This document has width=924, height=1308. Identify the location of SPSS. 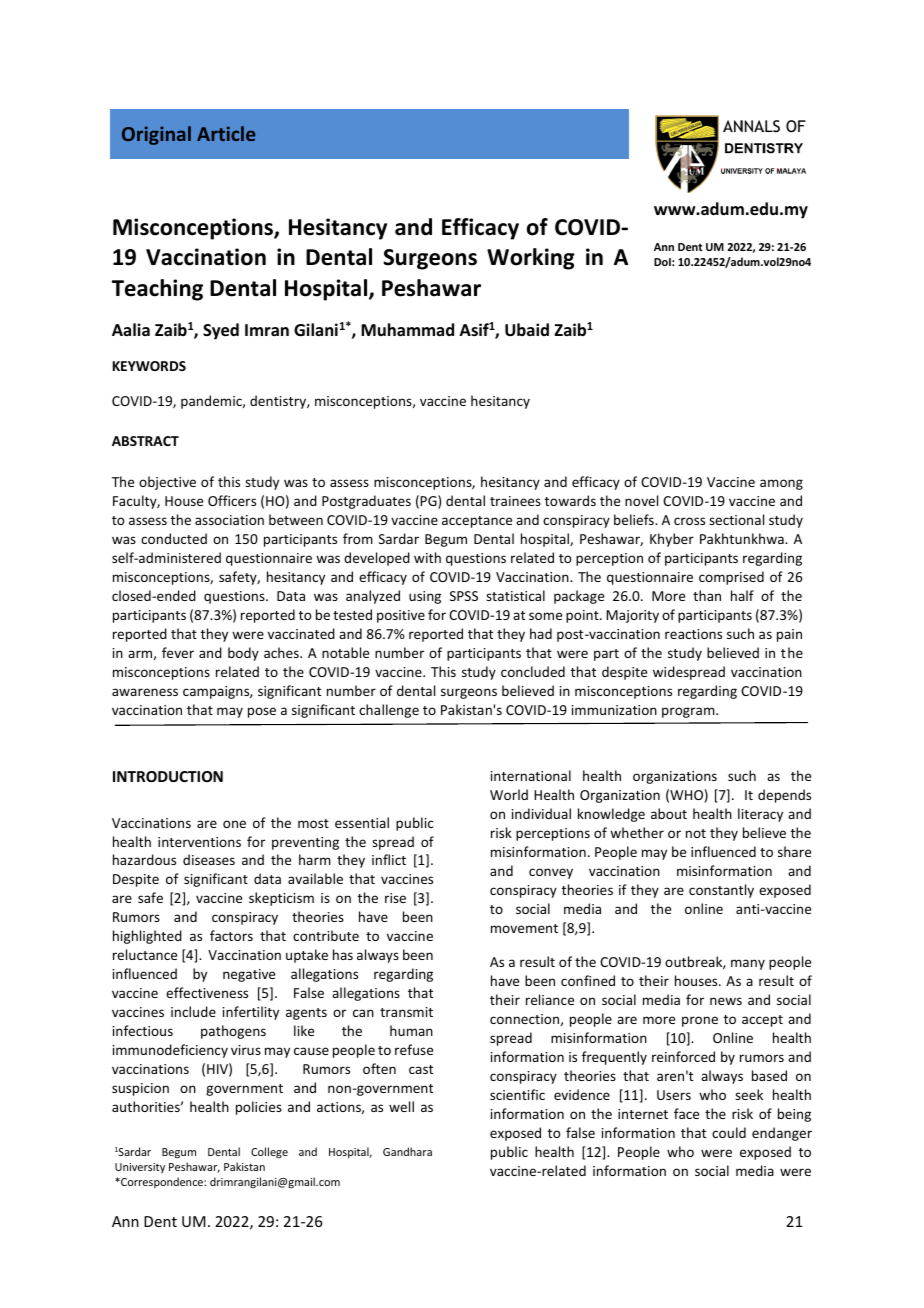
(464, 596).
